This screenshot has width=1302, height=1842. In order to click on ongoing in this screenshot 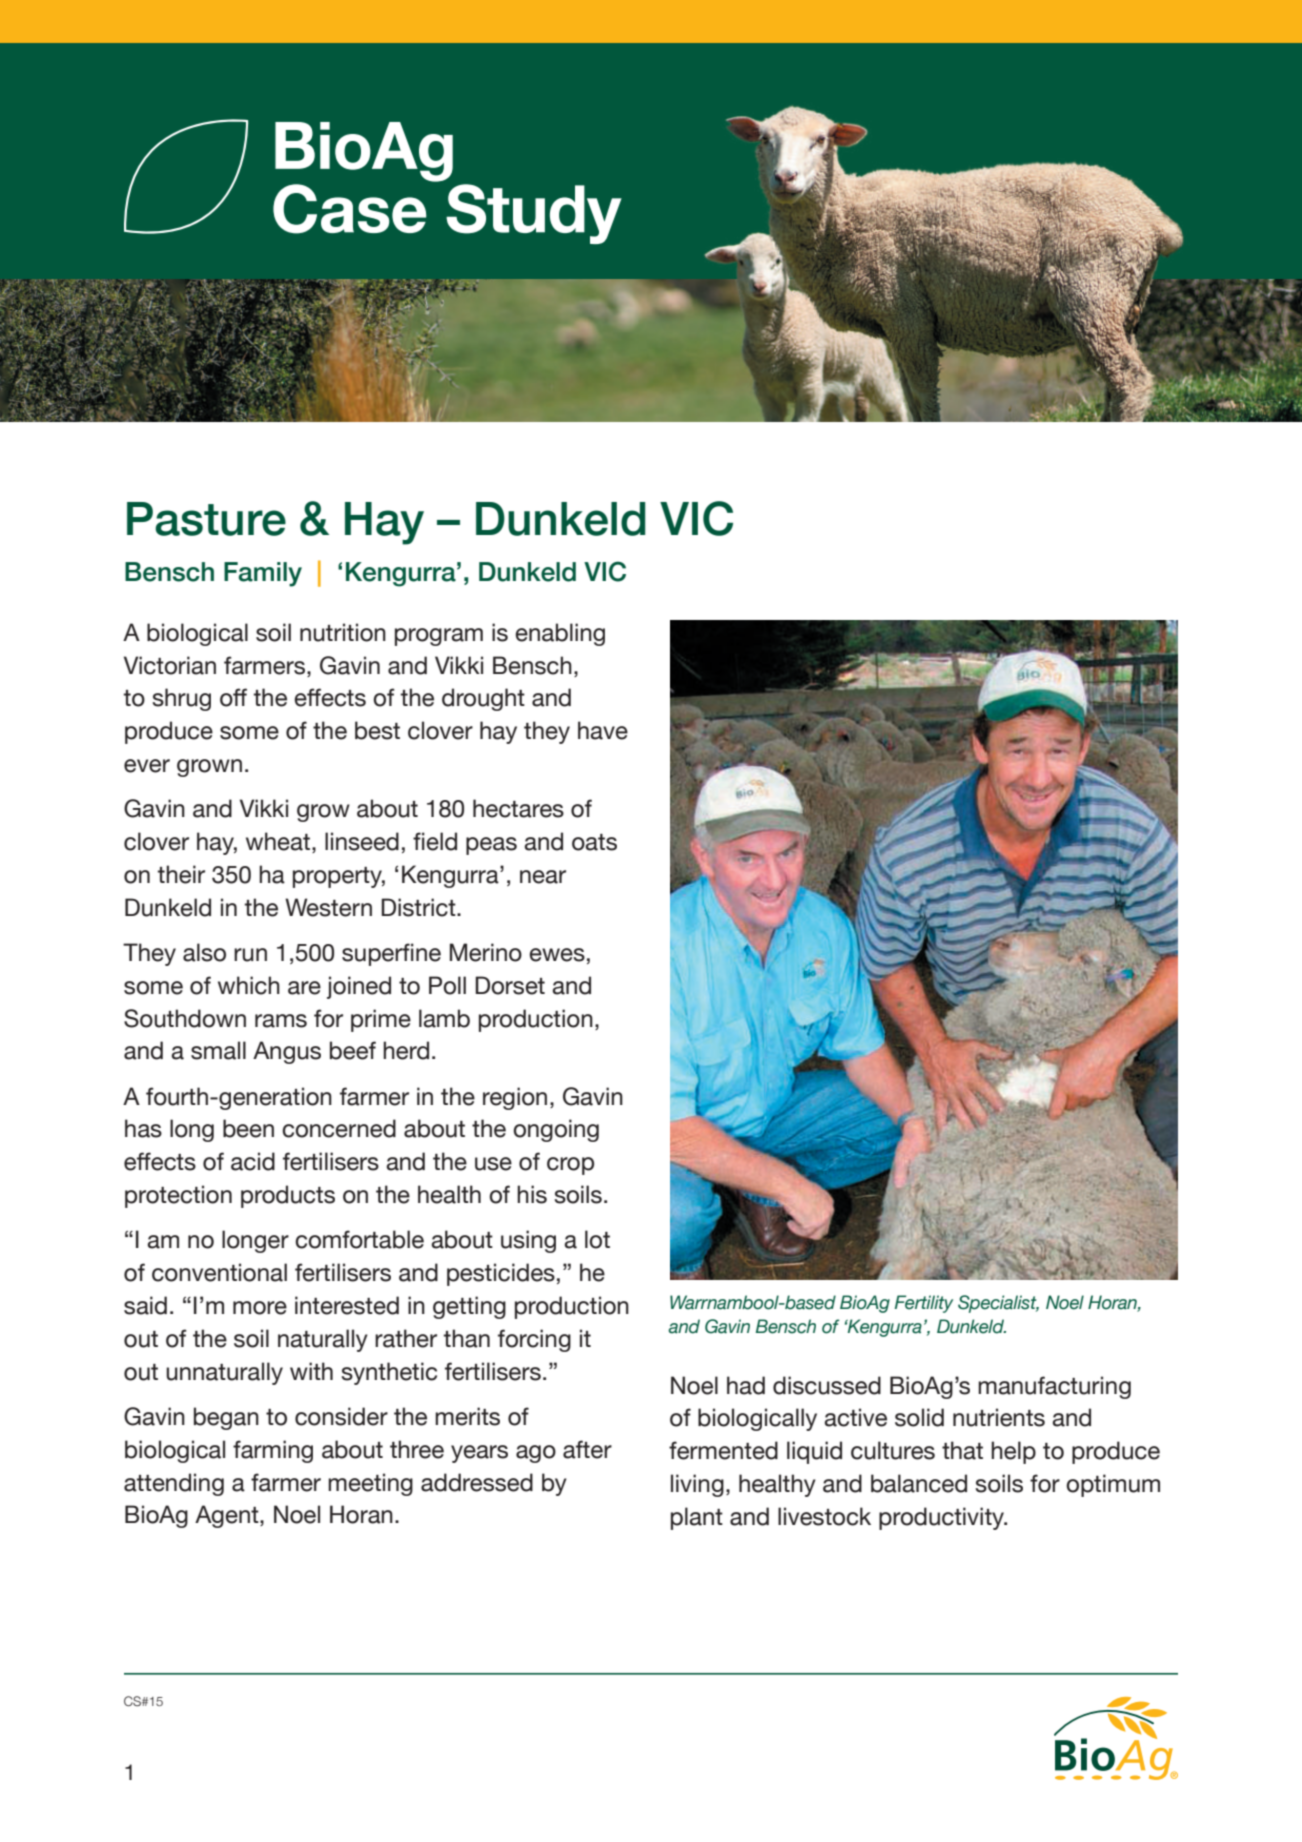, I will do `click(556, 1130)`.
